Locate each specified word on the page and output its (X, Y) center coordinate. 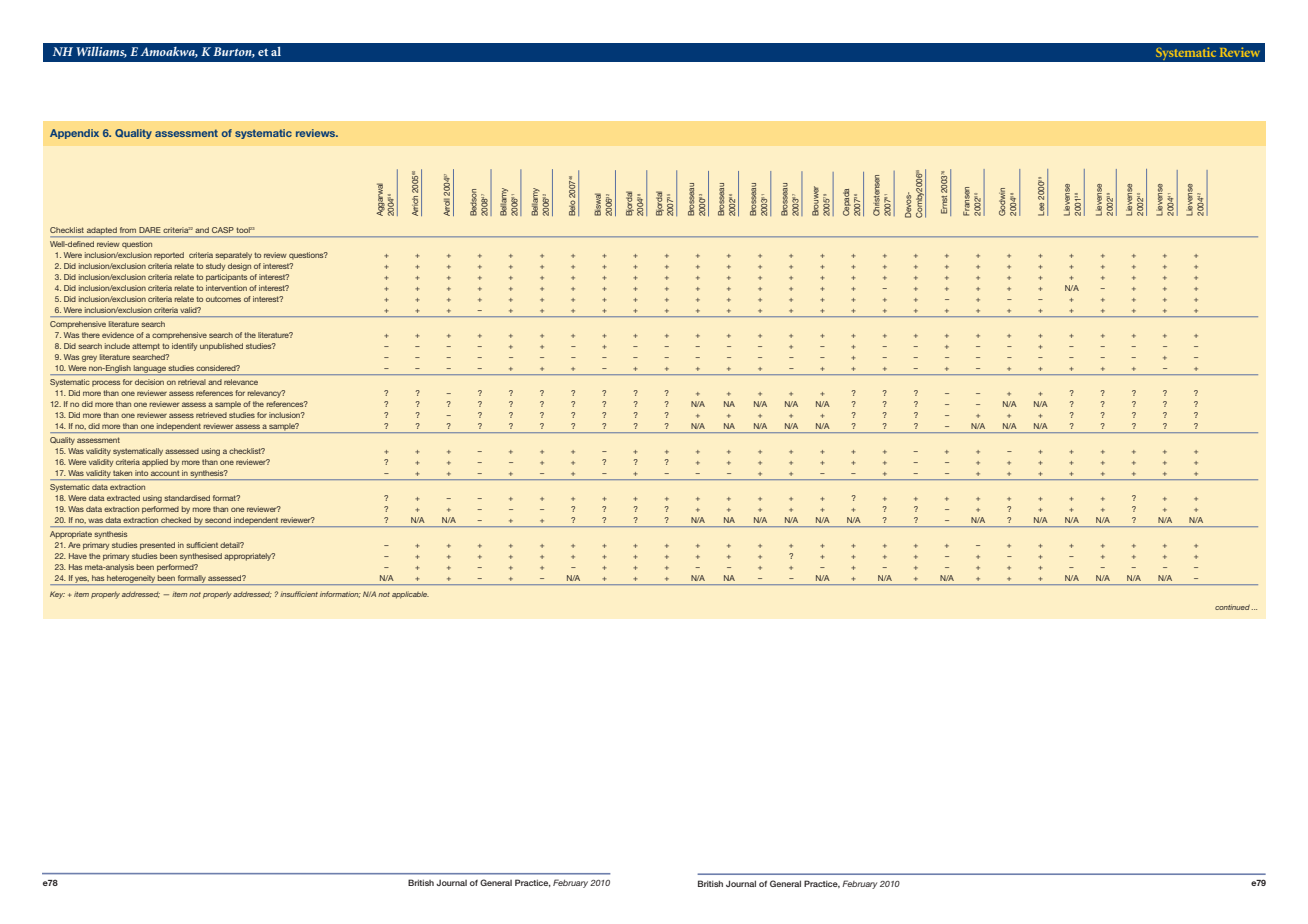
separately (233, 256)
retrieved (211, 415)
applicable (410, 595)
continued (1232, 607)
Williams (101, 52)
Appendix (74, 134)
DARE (149, 230)
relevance (241, 382)
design (239, 267)
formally (192, 580)
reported (169, 256)
